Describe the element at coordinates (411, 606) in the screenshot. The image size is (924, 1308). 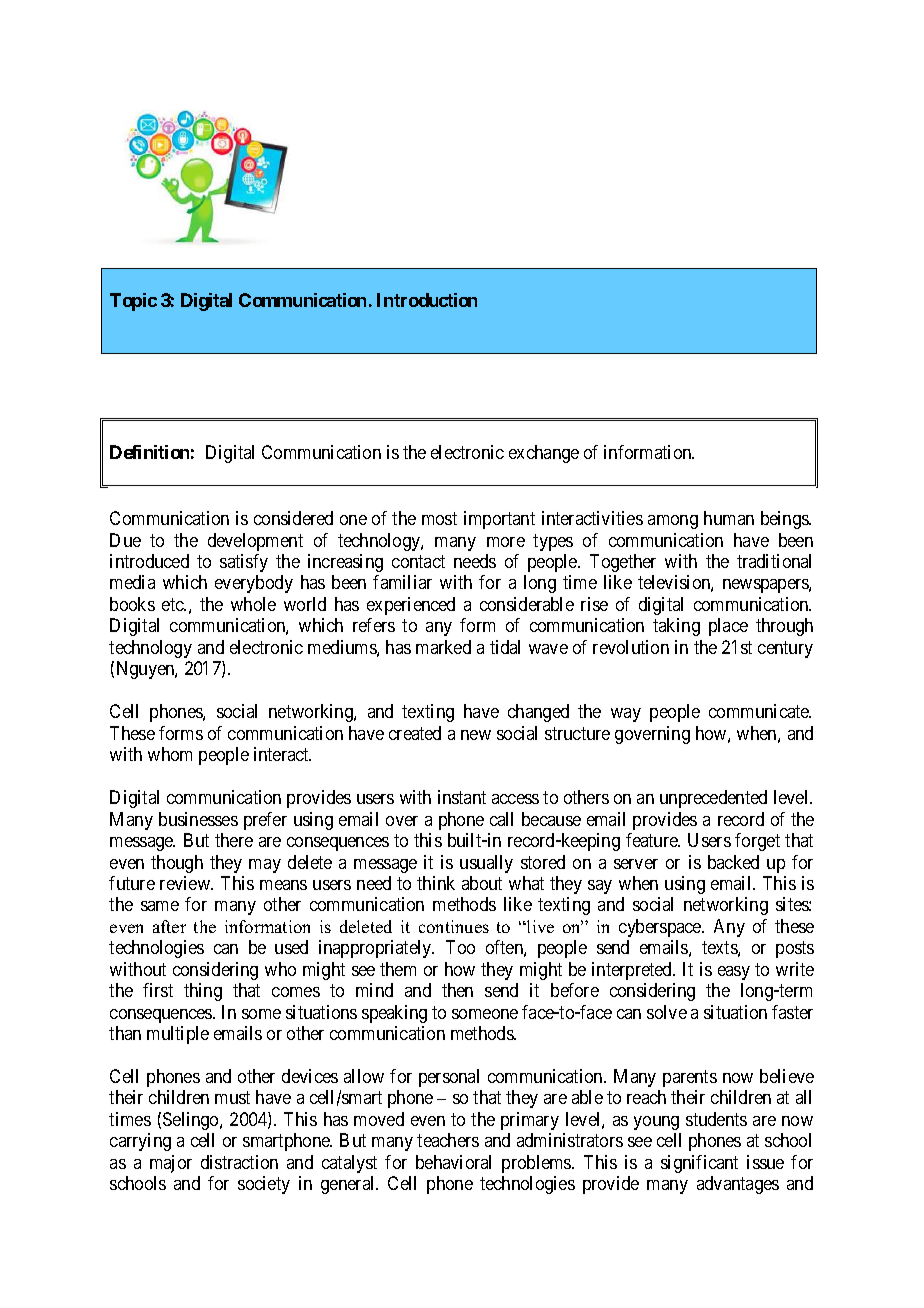
I see `experienced` at that location.
